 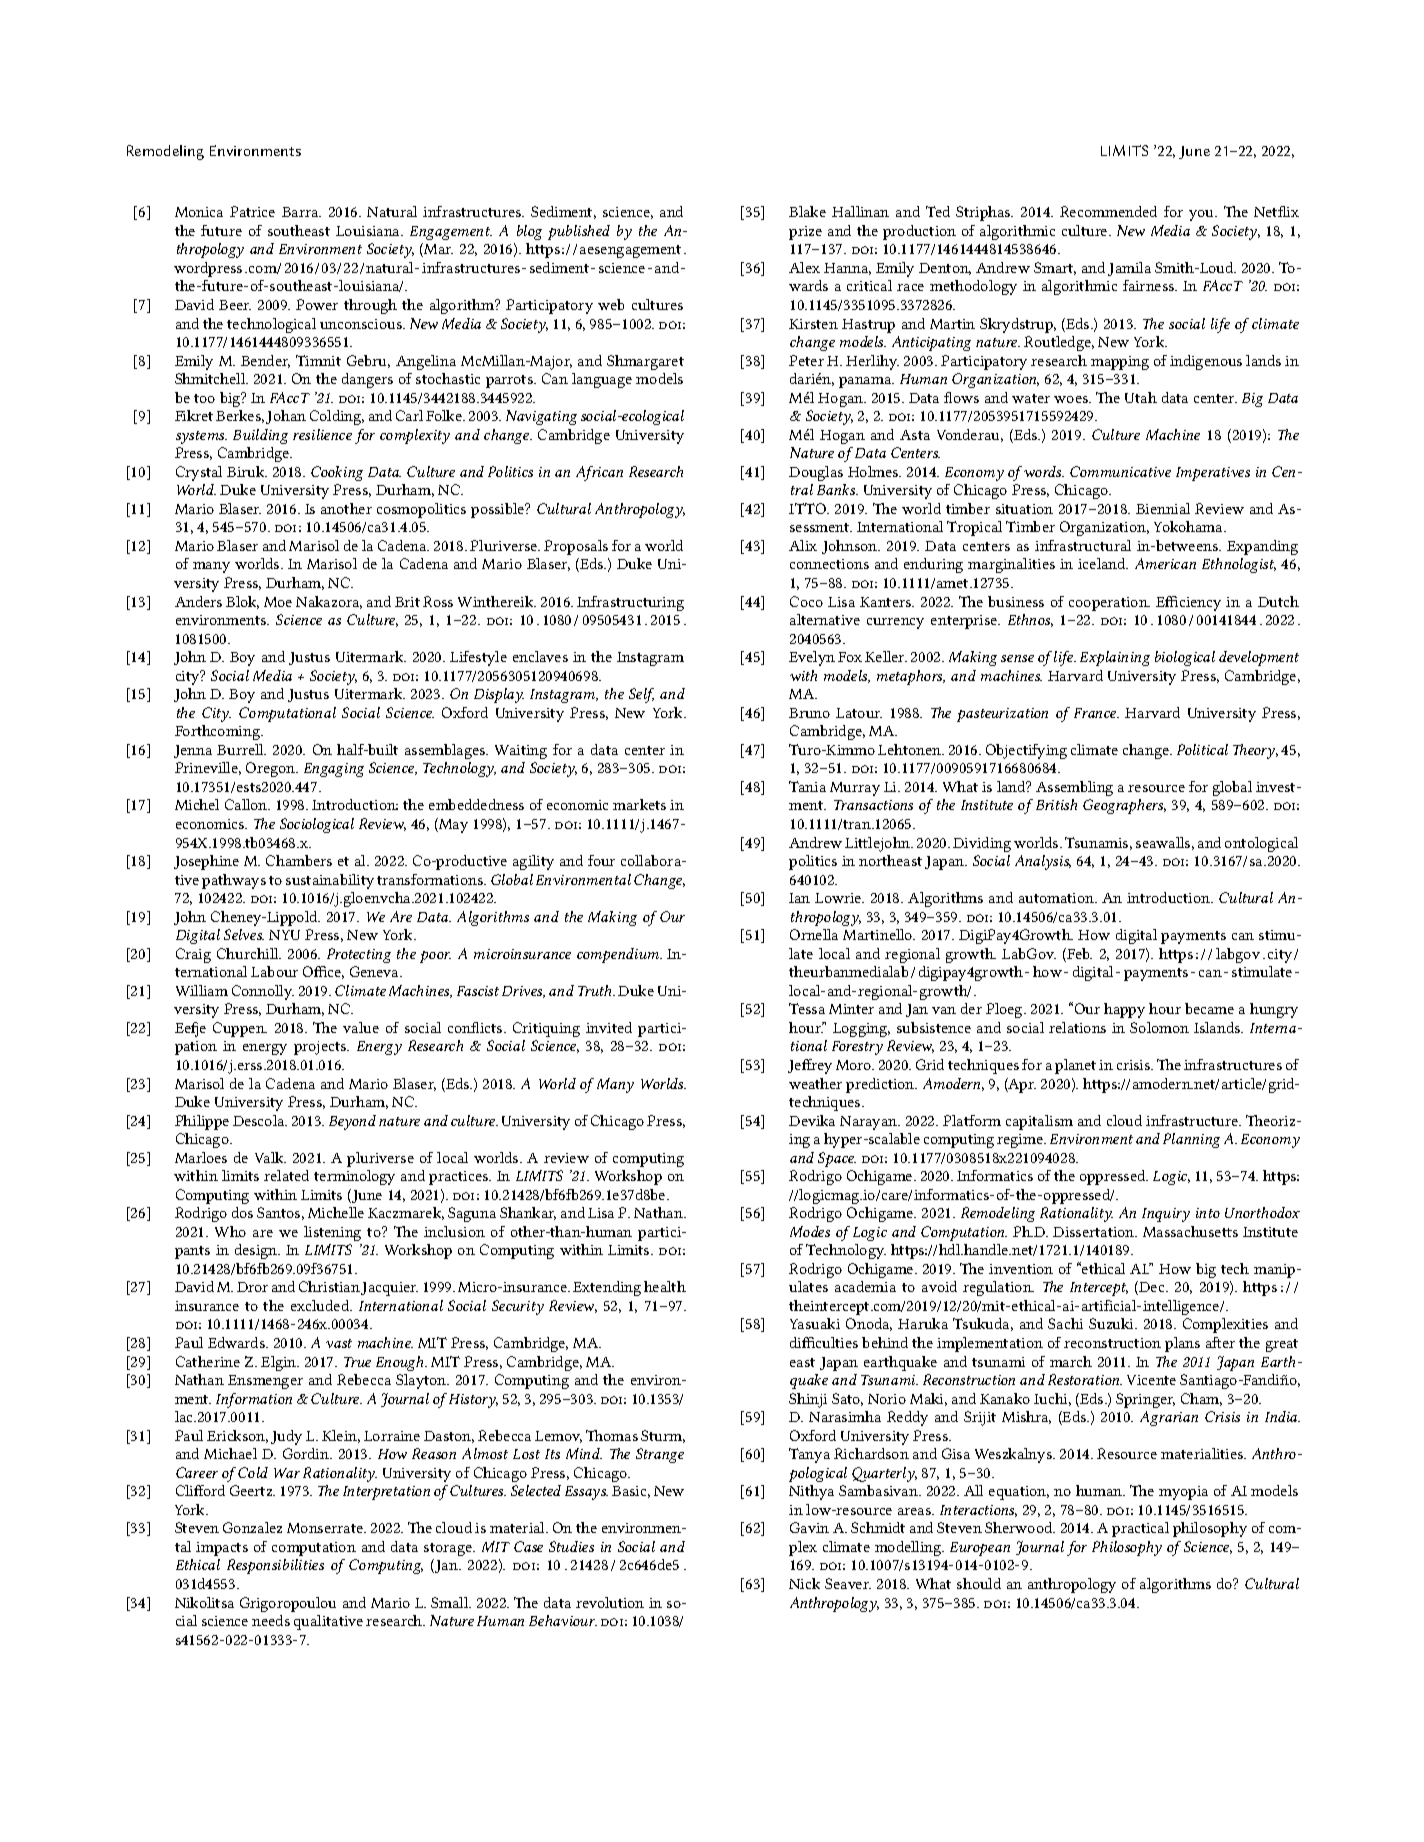 What do you see at coordinates (804, 1583) in the screenshot?
I see `Nick` at bounding box center [804, 1583].
